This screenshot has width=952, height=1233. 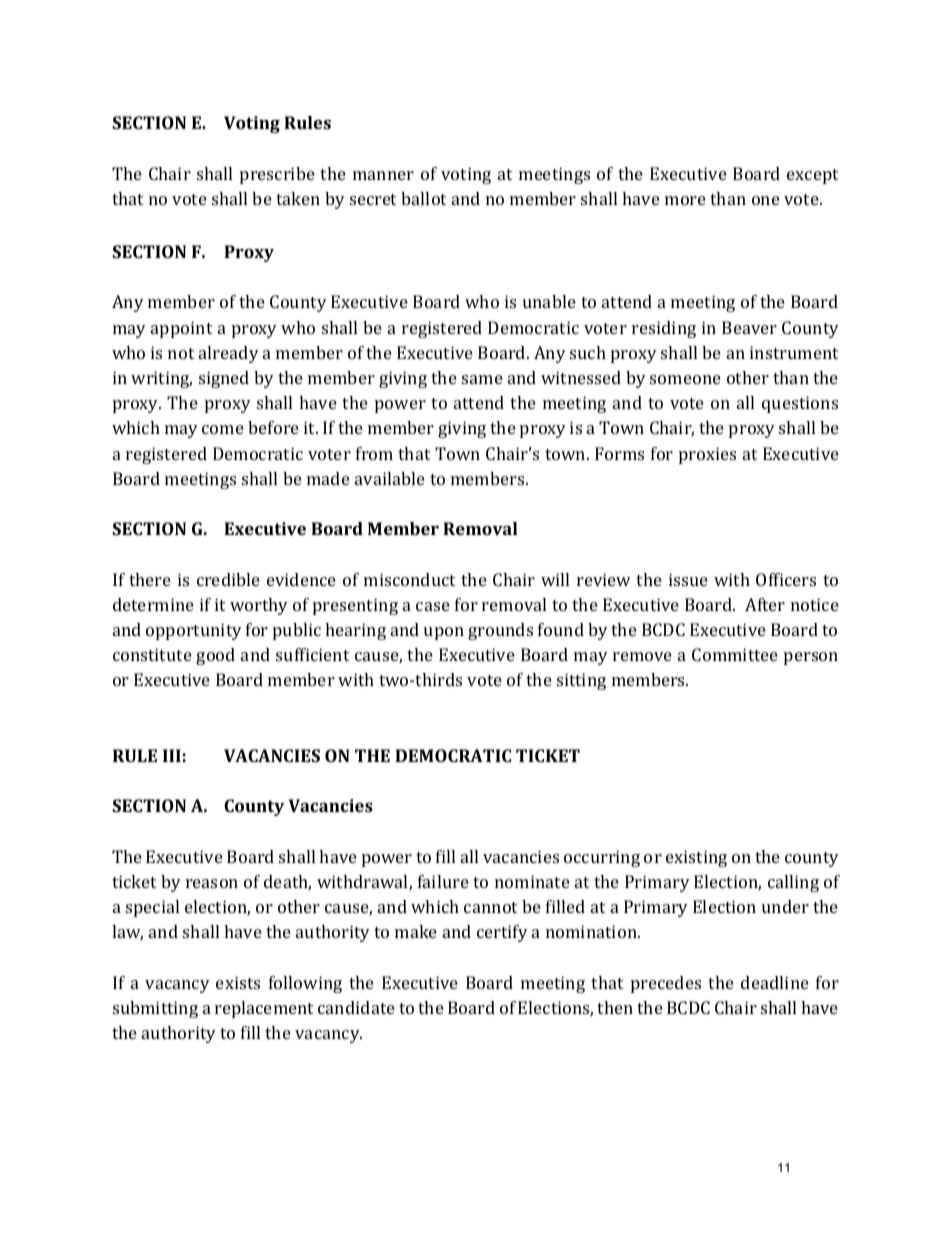 I want to click on ballot, so click(x=423, y=198).
